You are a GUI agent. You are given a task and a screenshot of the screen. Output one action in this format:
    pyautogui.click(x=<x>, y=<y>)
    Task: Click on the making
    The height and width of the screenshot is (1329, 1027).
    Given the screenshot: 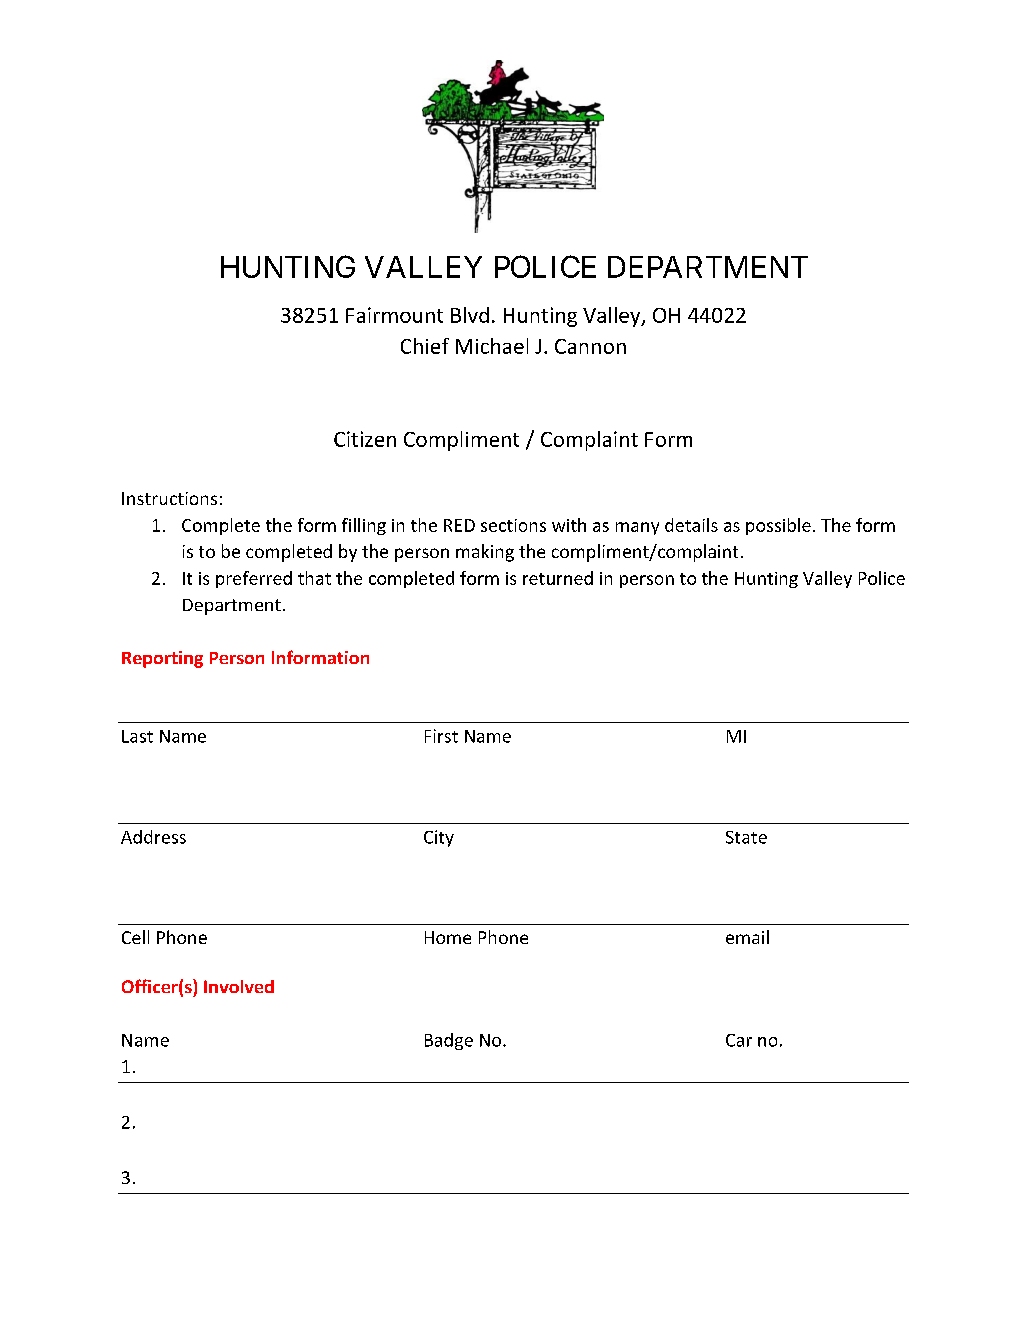 What is the action you would take?
    pyautogui.click(x=485, y=553)
